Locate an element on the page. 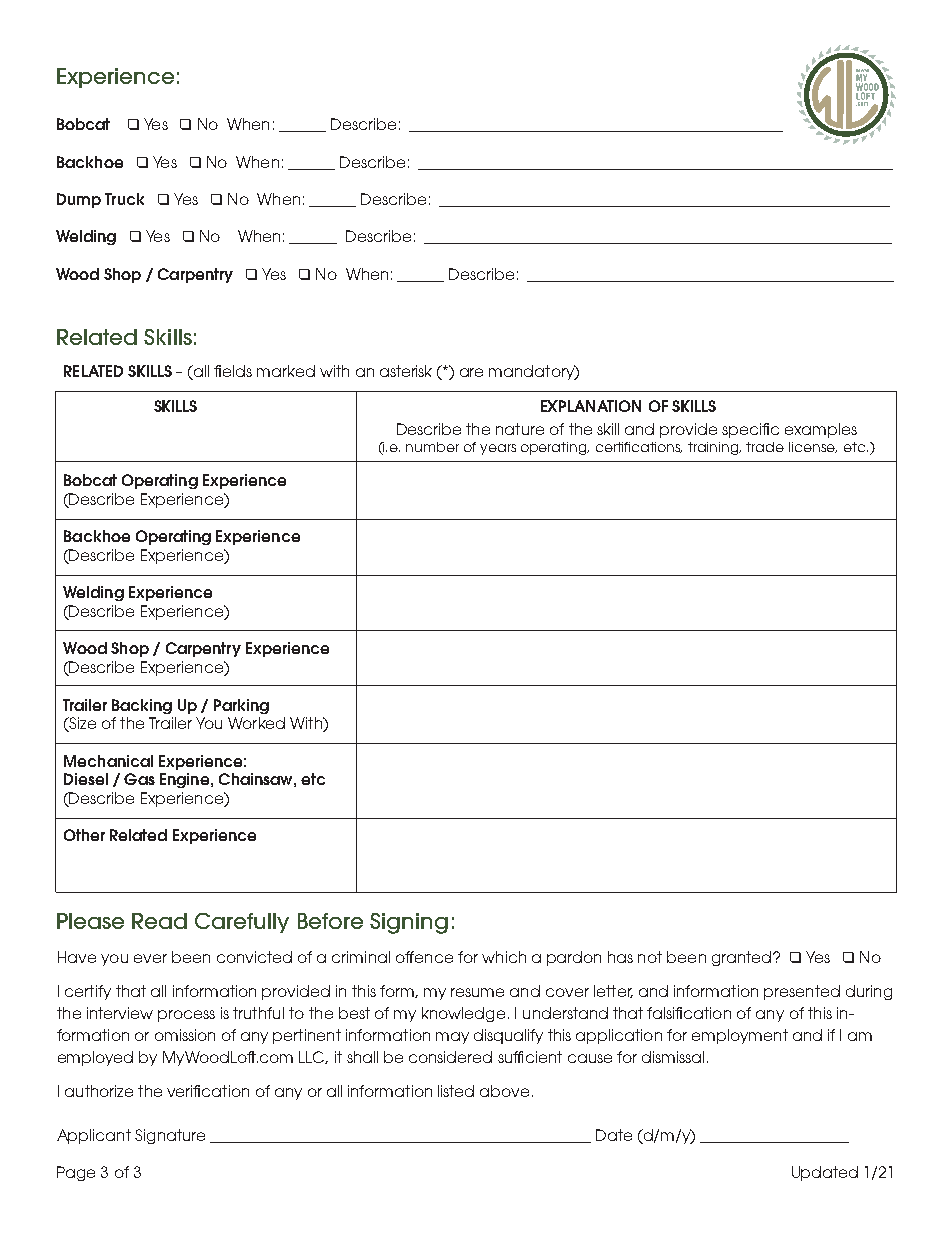  Applicant is located at coordinates (94, 1136).
